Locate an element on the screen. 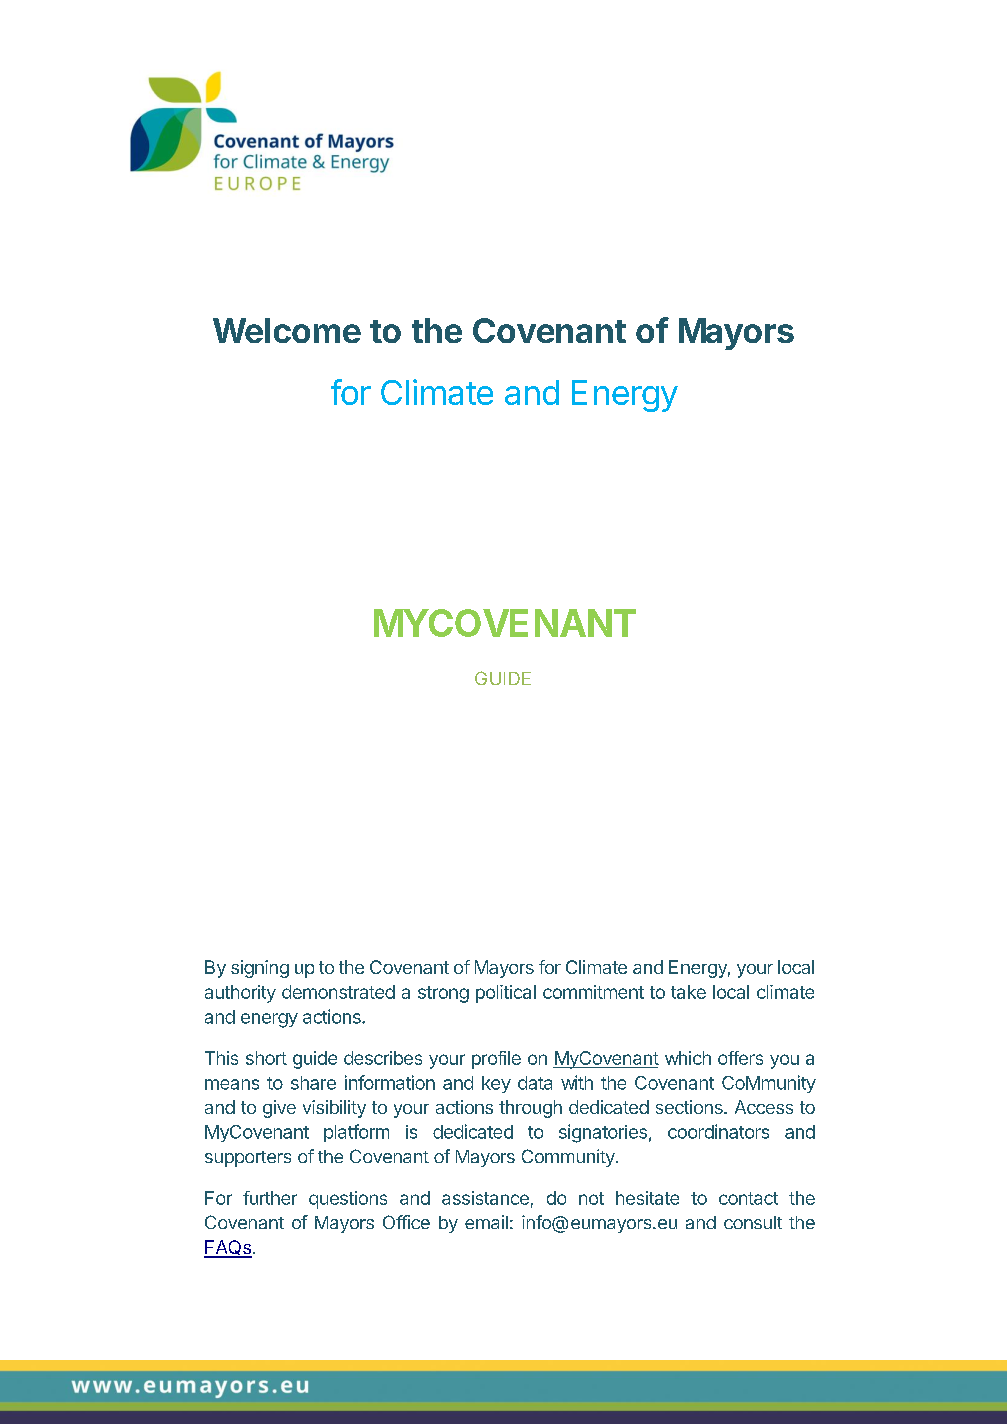 Image resolution: width=1007 pixels, height=1424 pixels. offers is located at coordinates (740, 1058).
